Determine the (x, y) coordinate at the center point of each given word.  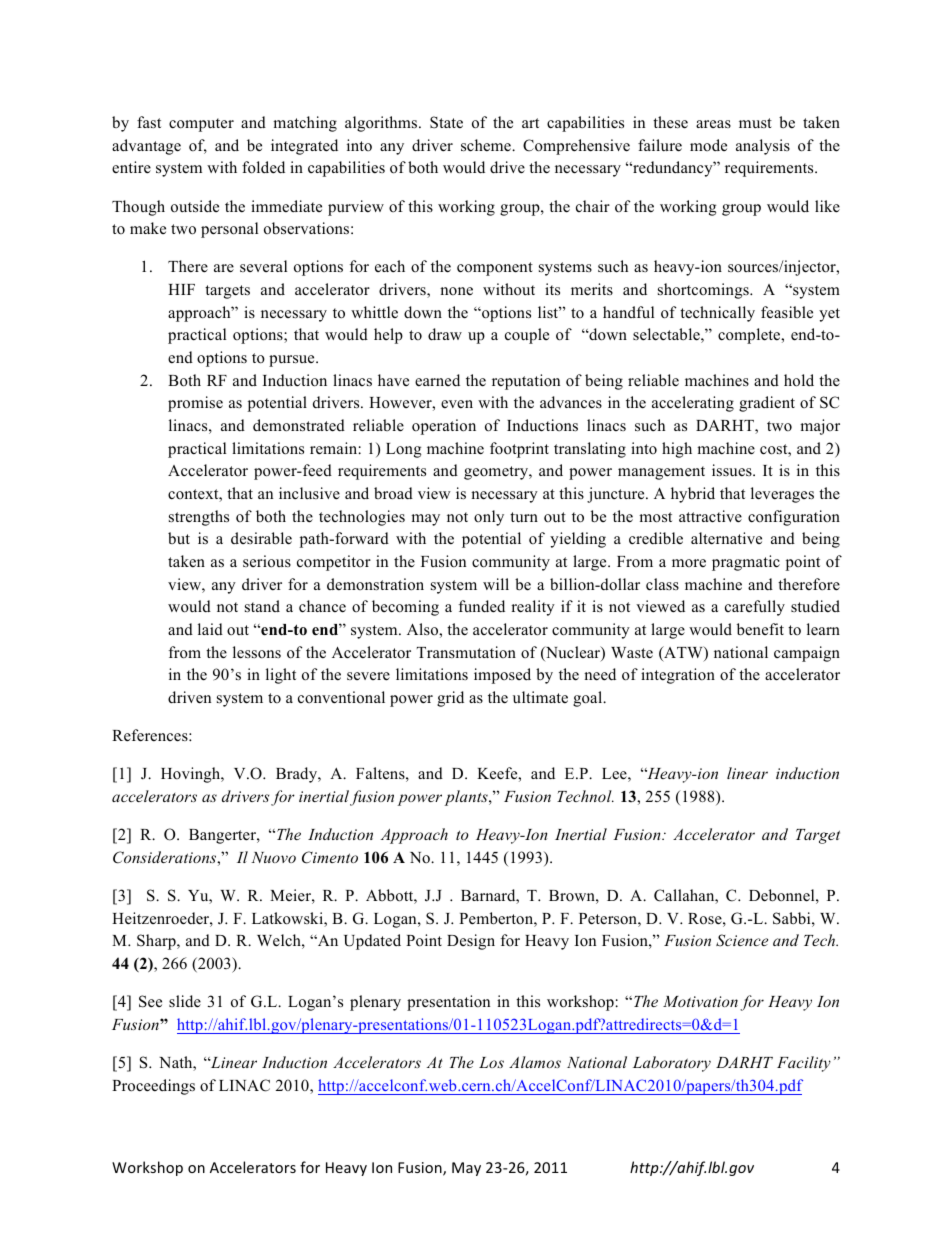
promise (195, 404)
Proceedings (153, 1087)
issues (733, 470)
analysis (763, 147)
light (281, 676)
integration (678, 676)
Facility (804, 1064)
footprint (519, 450)
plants (467, 798)
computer (201, 125)
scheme (487, 145)
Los (491, 1062)
